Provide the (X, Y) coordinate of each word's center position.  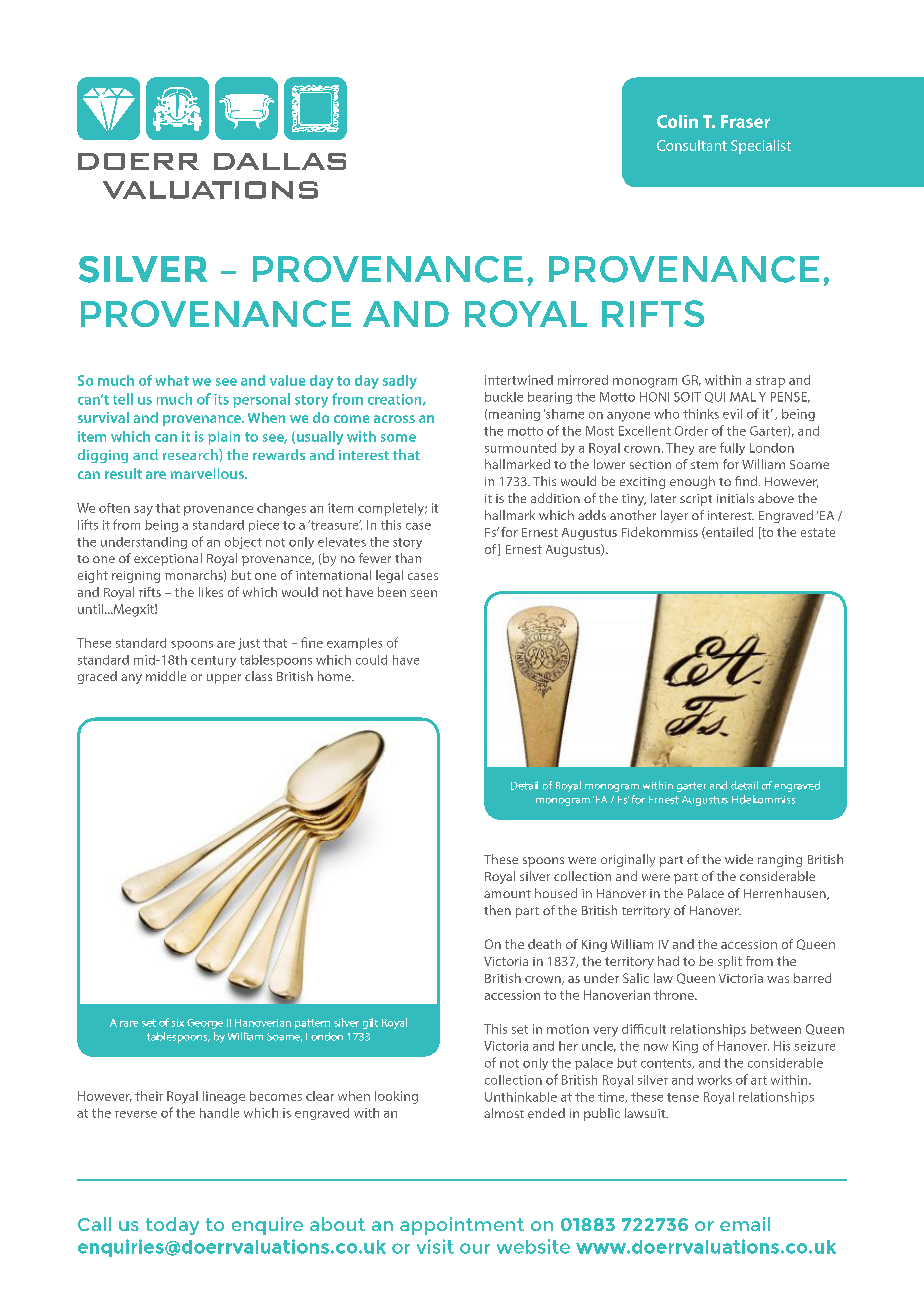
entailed (728, 533)
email (745, 1224)
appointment (462, 1226)
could (371, 660)
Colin (677, 121)
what (172, 380)
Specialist (761, 147)
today (172, 1226)
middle (166, 676)
